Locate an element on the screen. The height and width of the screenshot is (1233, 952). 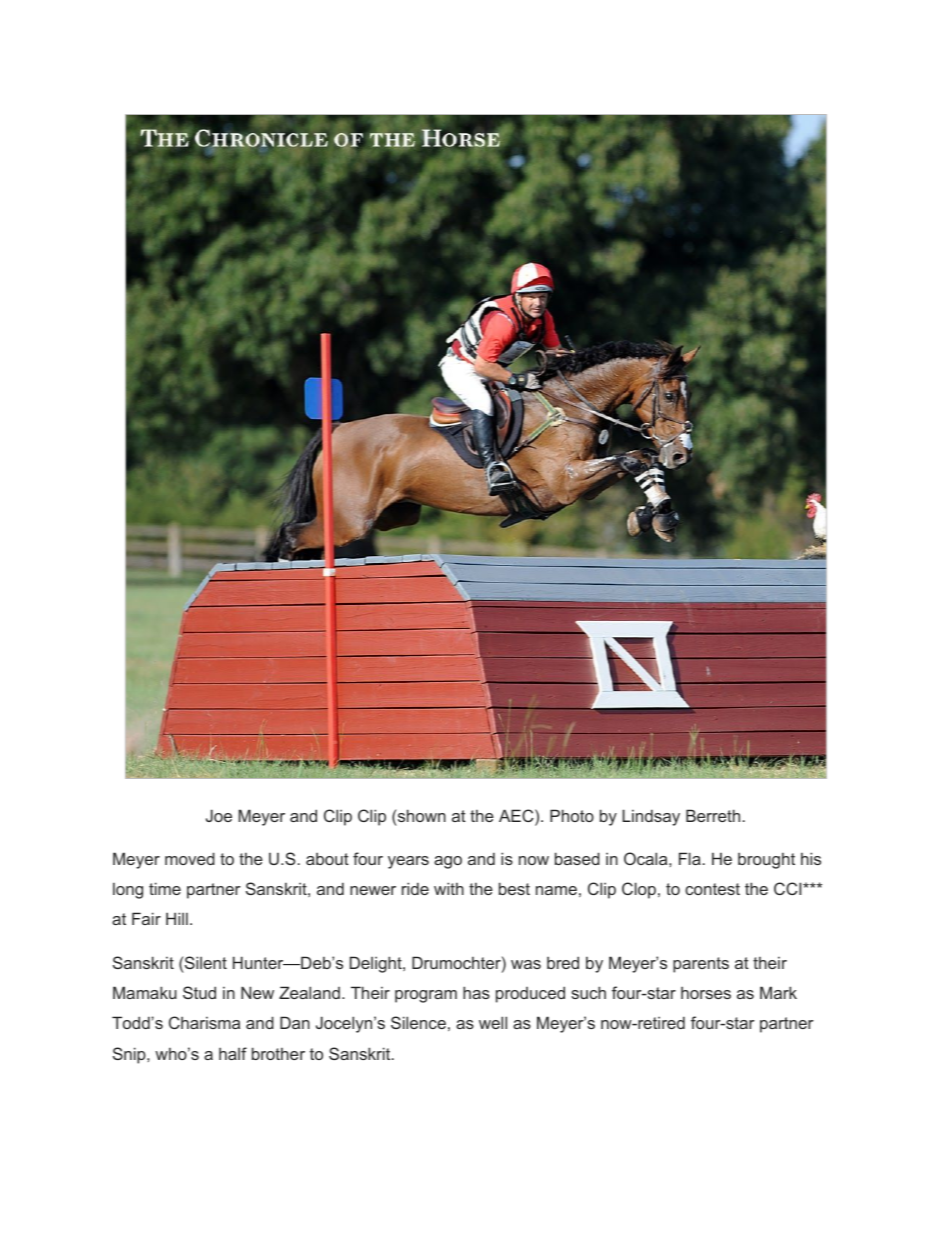
with is located at coordinates (449, 888).
